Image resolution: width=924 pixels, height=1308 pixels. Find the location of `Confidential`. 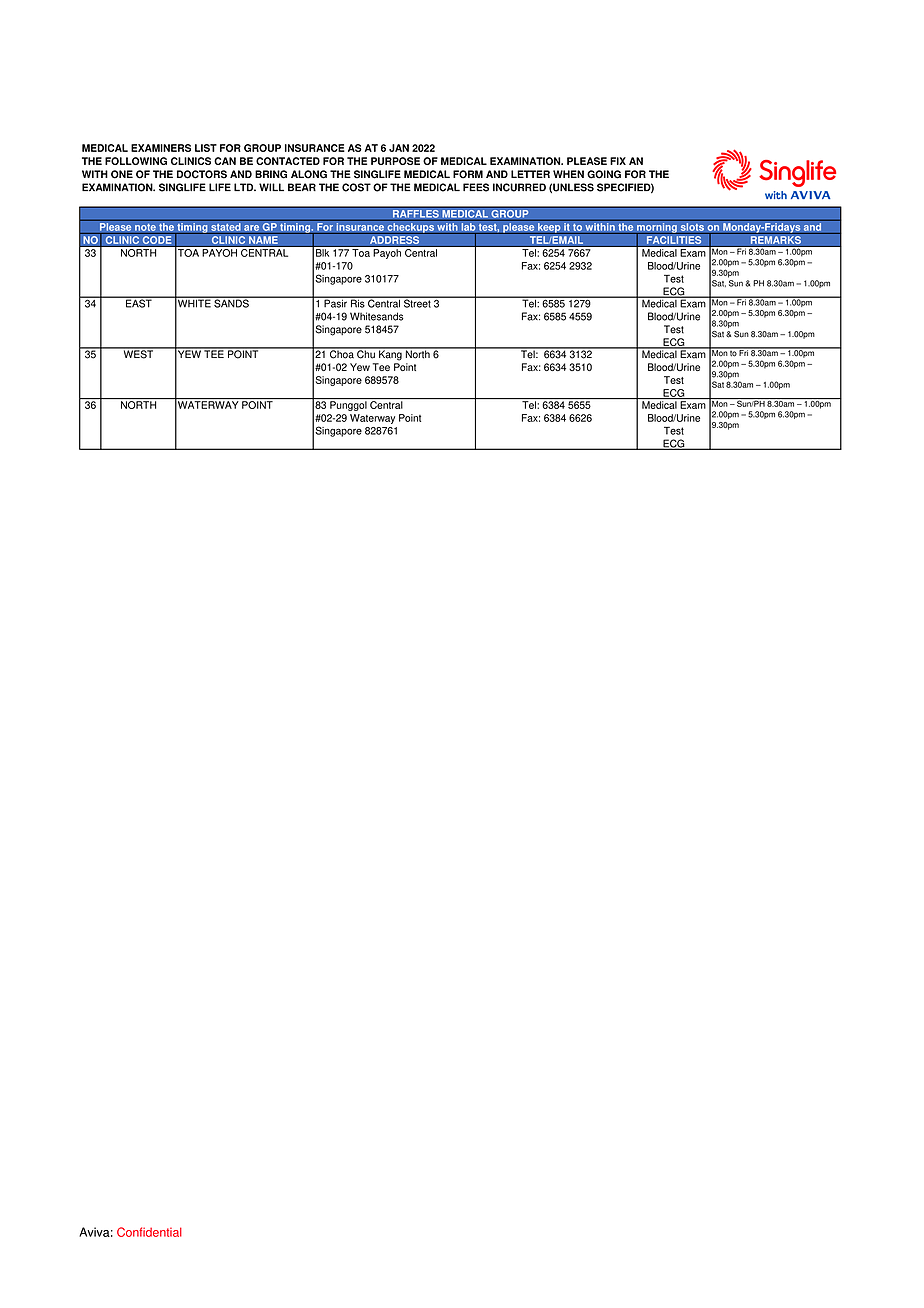

Confidential is located at coordinates (149, 1232).
